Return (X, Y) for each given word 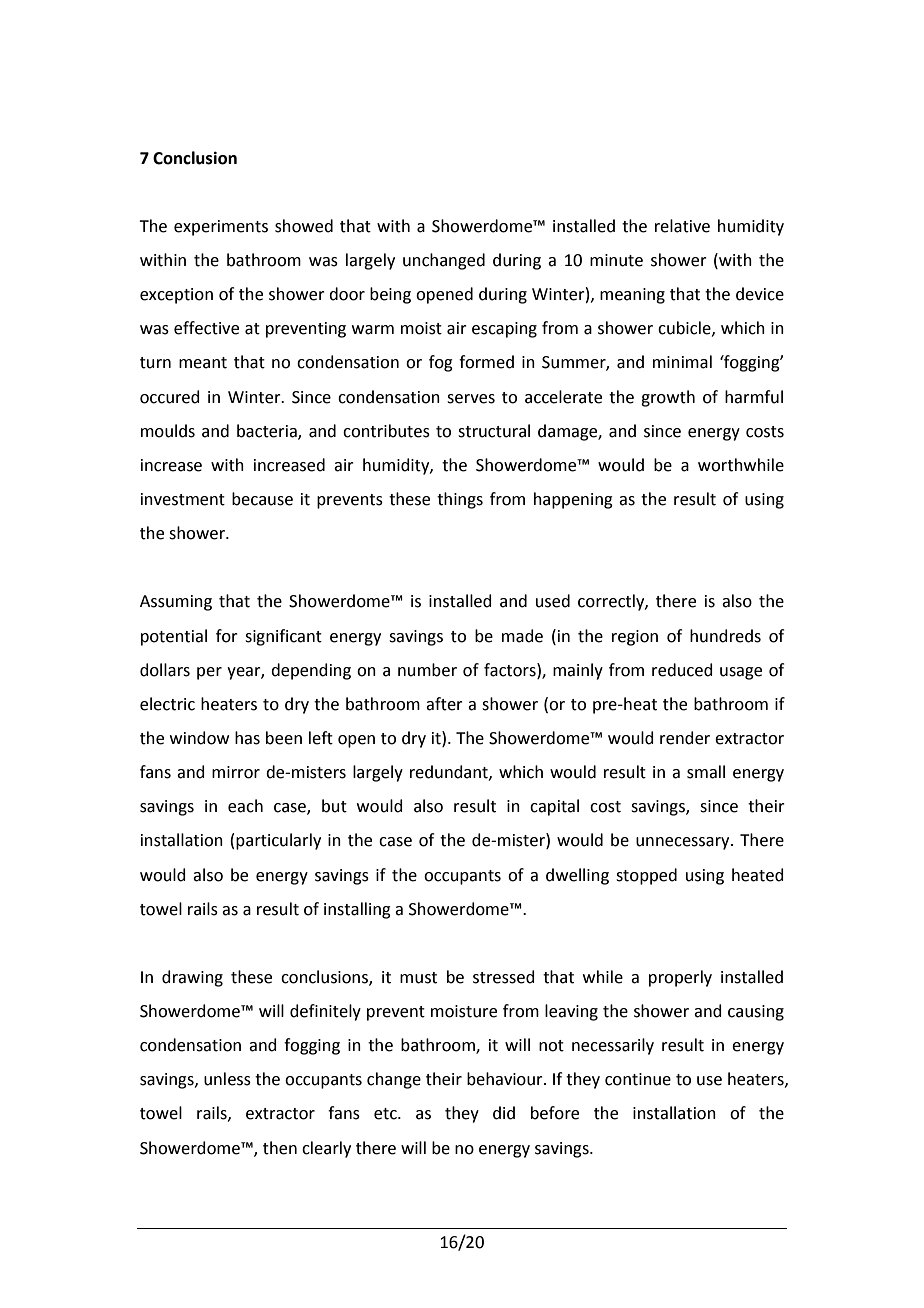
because (262, 499)
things (460, 500)
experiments (221, 228)
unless (227, 1079)
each (245, 806)
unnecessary (684, 843)
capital (554, 807)
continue (638, 1079)
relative (682, 226)
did (504, 1113)
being (390, 295)
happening (573, 500)
